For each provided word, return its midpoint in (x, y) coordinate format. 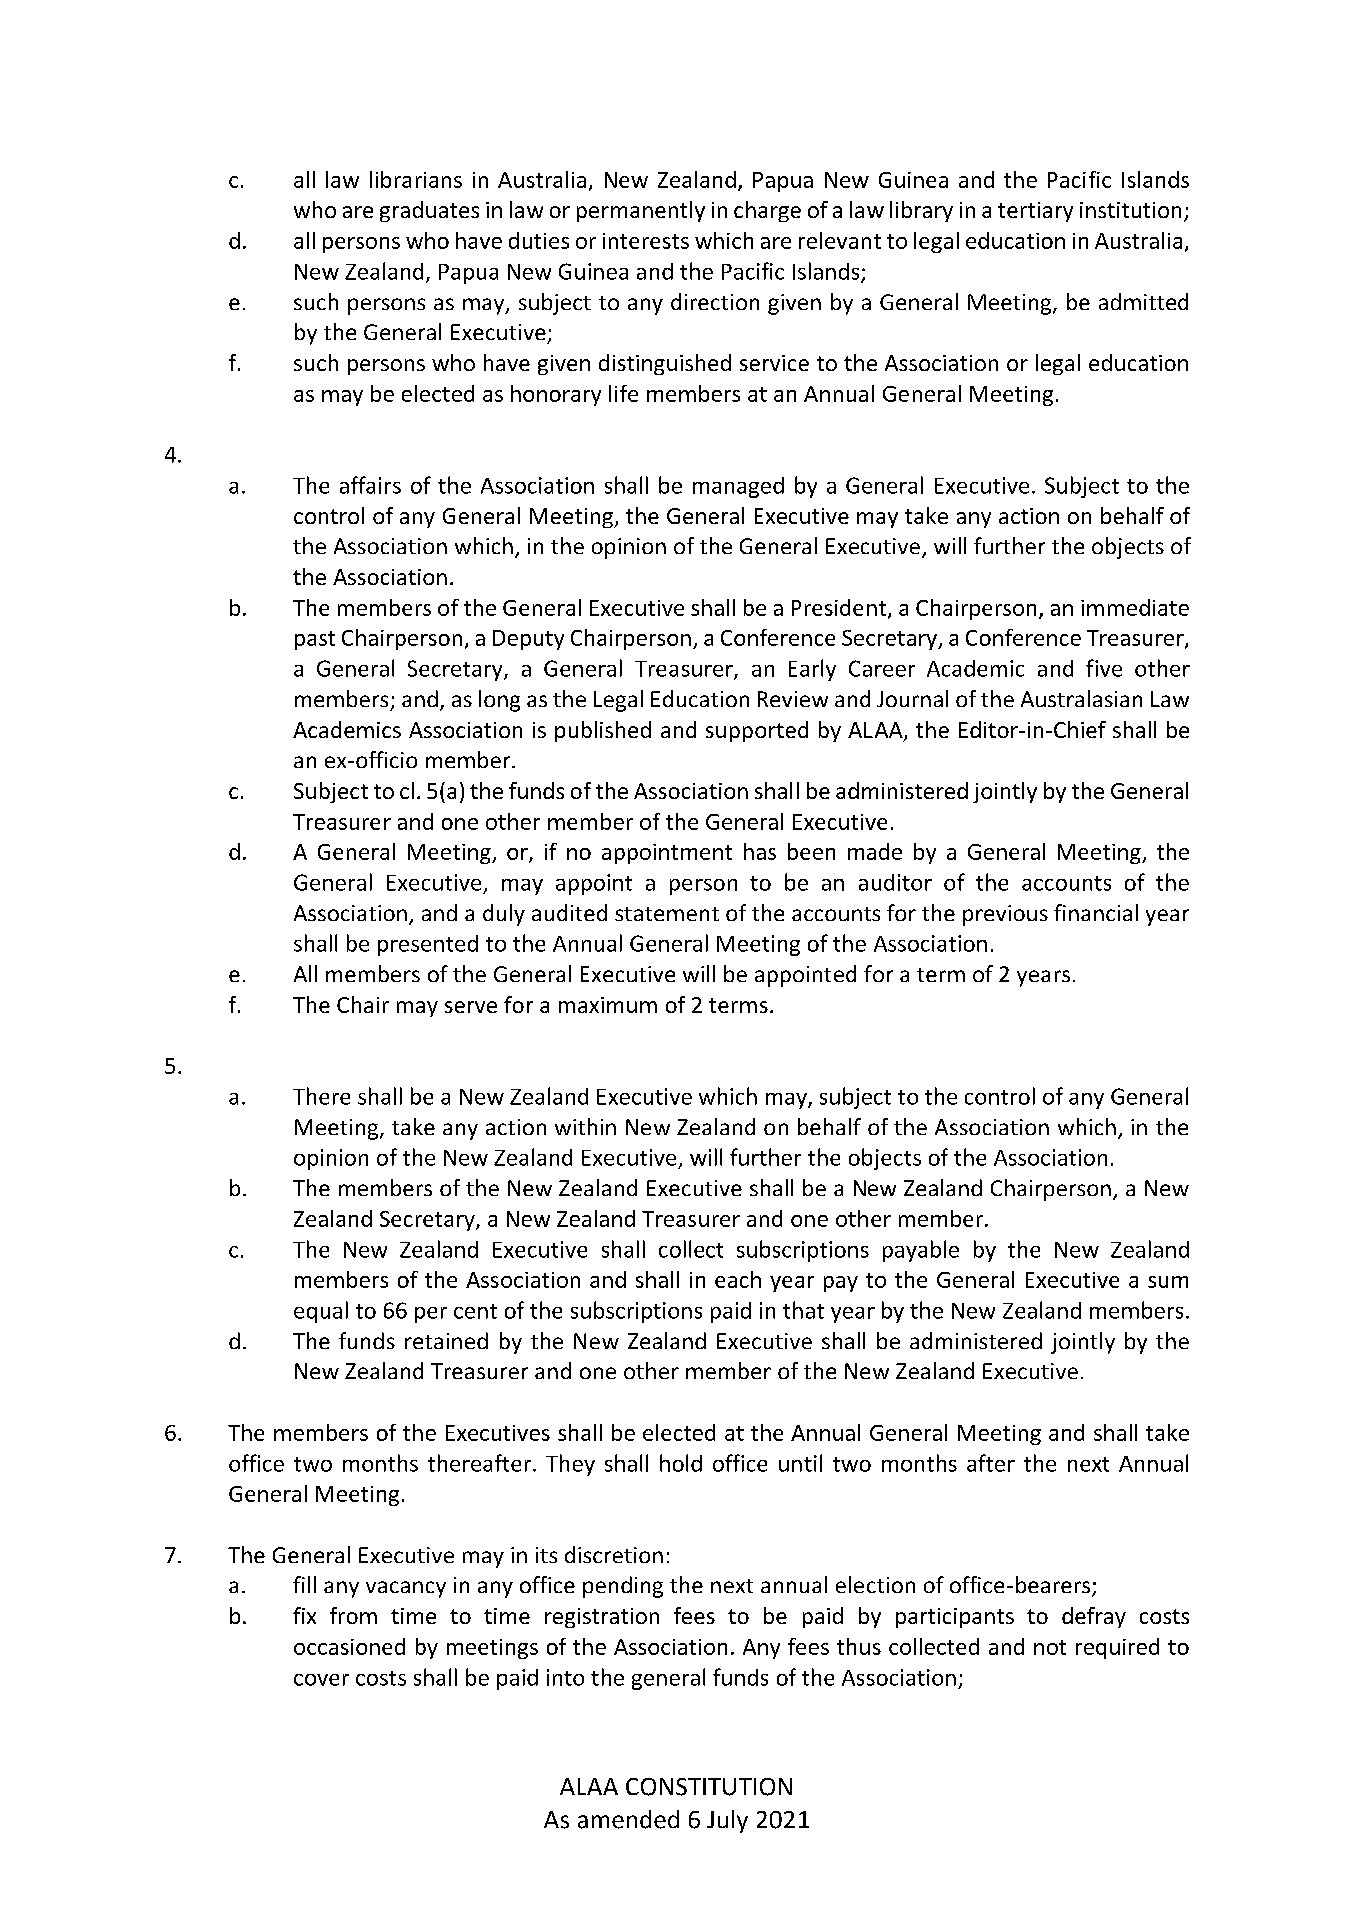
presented (428, 945)
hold (681, 1463)
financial (1096, 912)
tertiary (1035, 212)
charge (767, 211)
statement (667, 914)
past (315, 640)
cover (321, 1680)
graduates (429, 211)
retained (446, 1340)
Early (812, 670)
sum (1168, 1282)
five (1104, 668)
